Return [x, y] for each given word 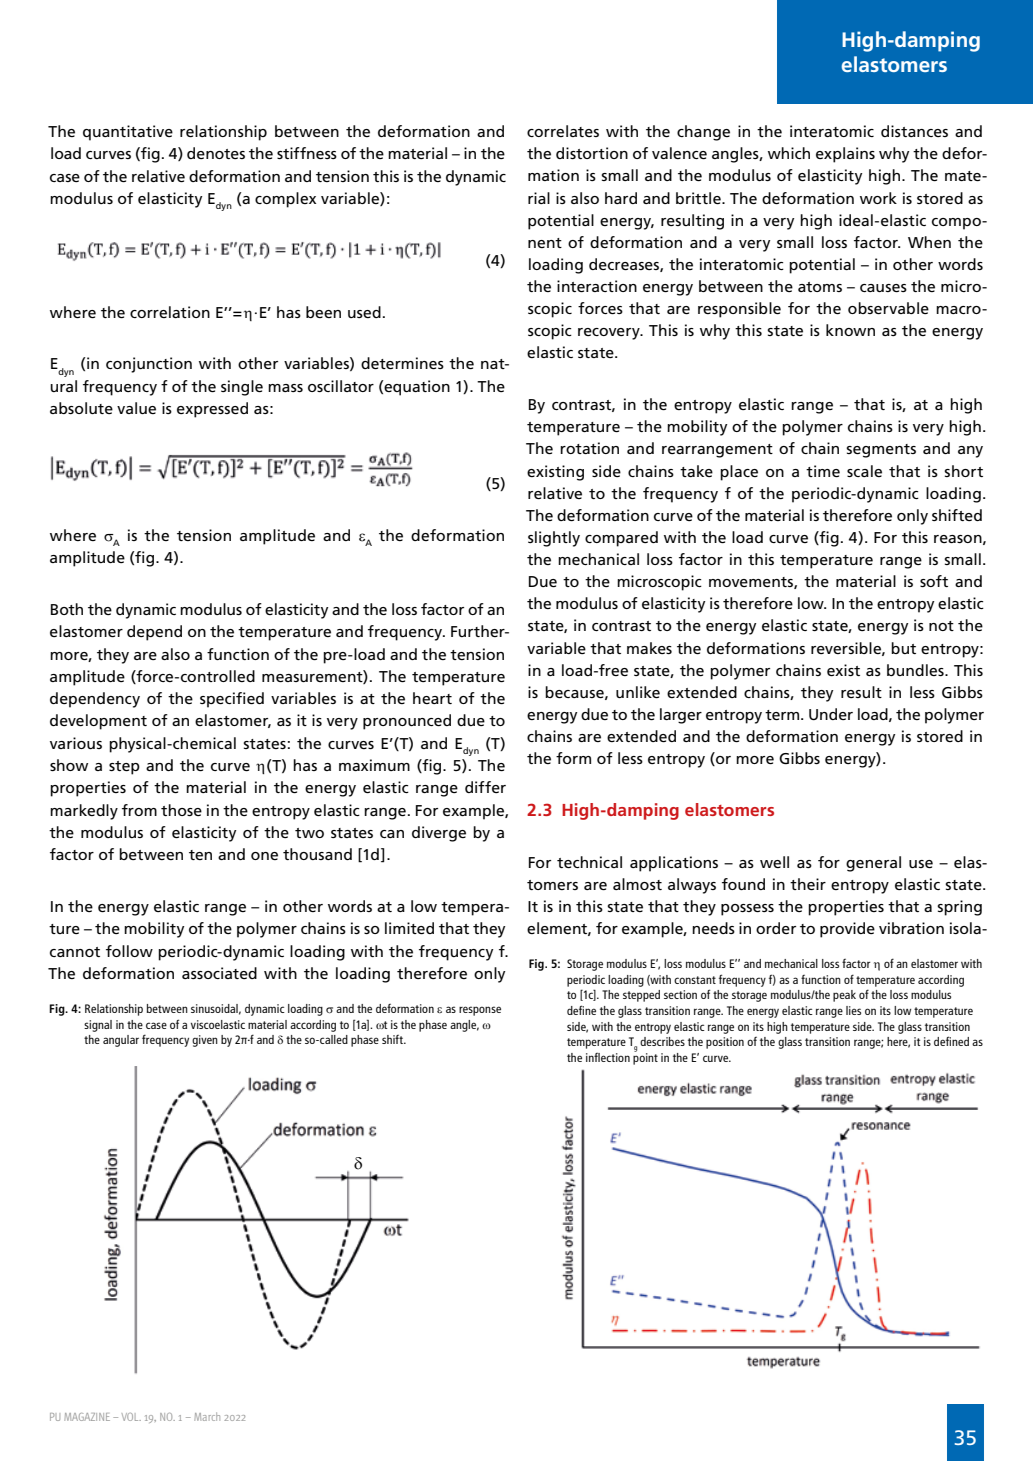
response [480, 1011]
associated [219, 973]
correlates [563, 131]
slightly [554, 539]
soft [934, 581]
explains [845, 155]
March [207, 1416]
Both [67, 609]
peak [844, 996]
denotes [216, 153]
